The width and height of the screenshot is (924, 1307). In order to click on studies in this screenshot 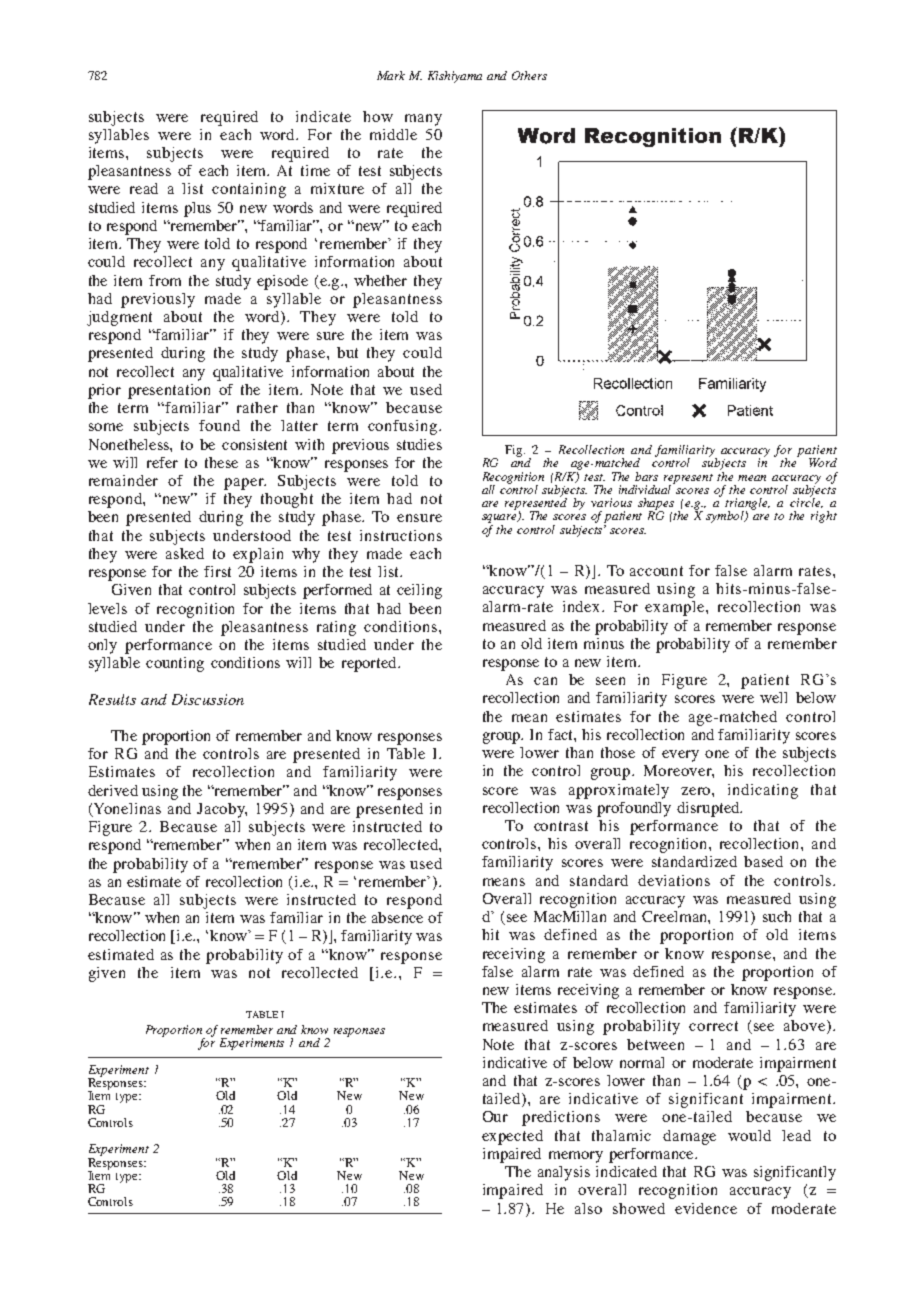, I will do `click(419, 444)`.
